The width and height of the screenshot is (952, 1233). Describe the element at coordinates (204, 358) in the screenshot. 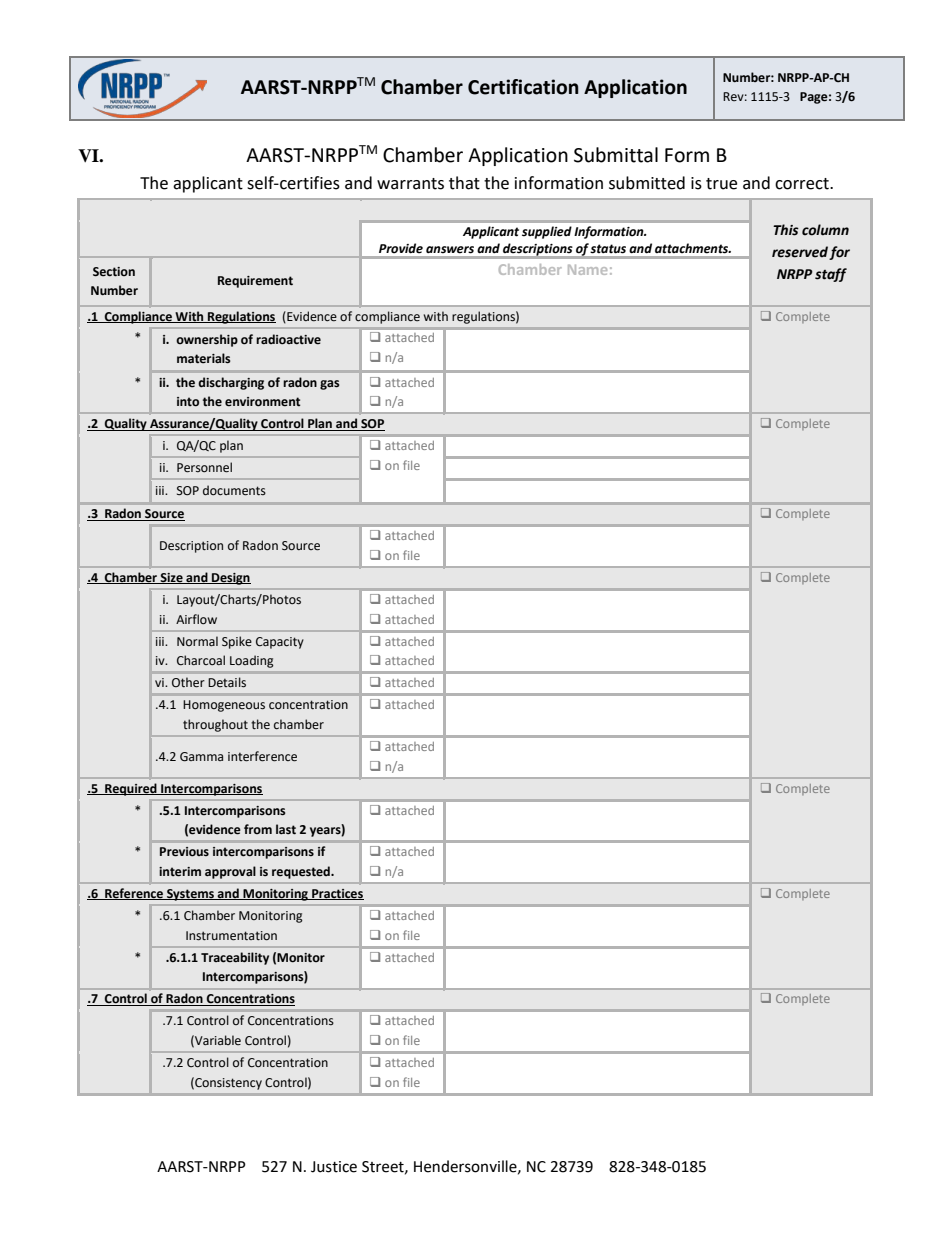

I see `materials` at that location.
